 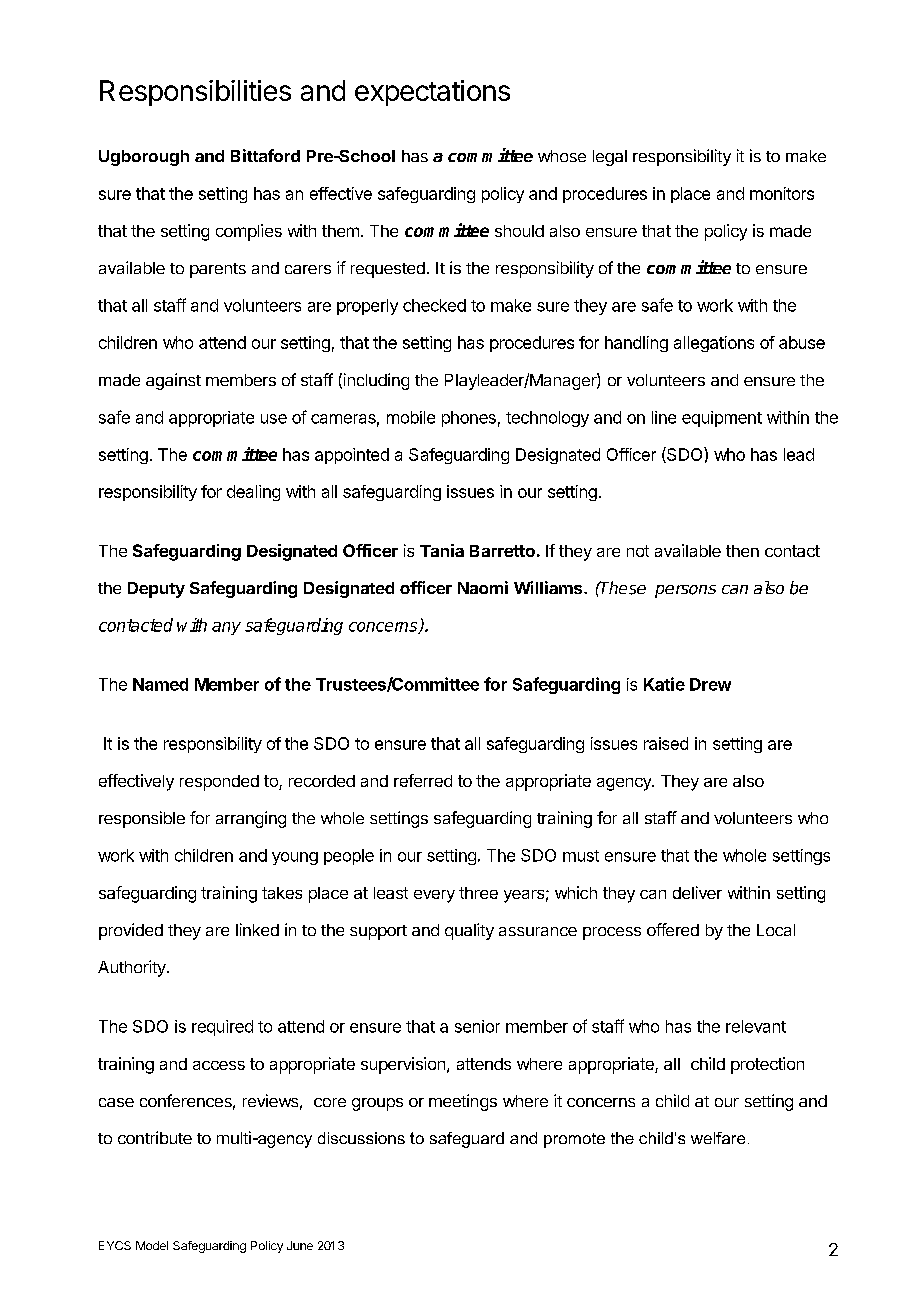 I want to click on meetings, so click(x=463, y=1102).
